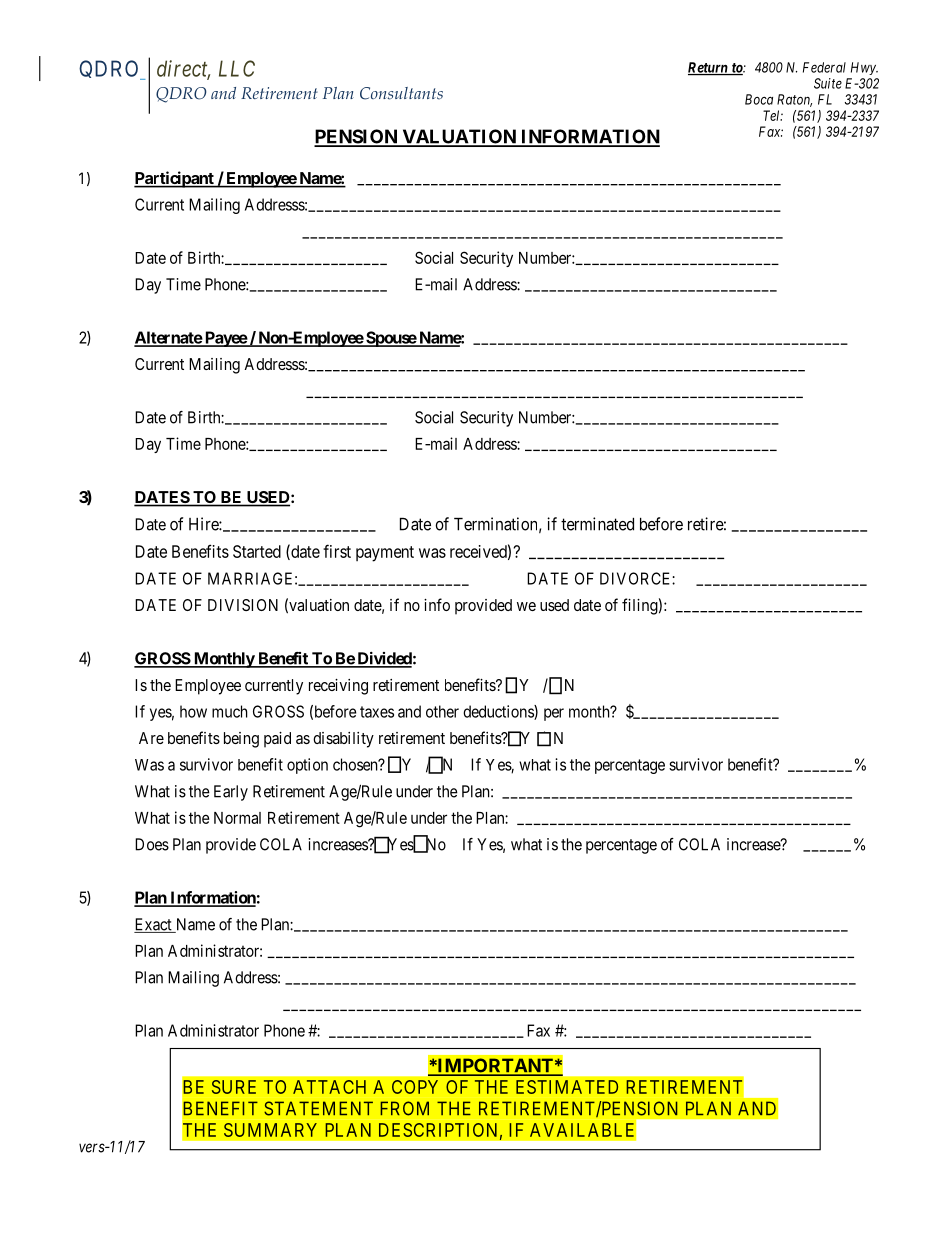  Describe the element at coordinates (237, 818) in the screenshot. I see `Normal` at that location.
